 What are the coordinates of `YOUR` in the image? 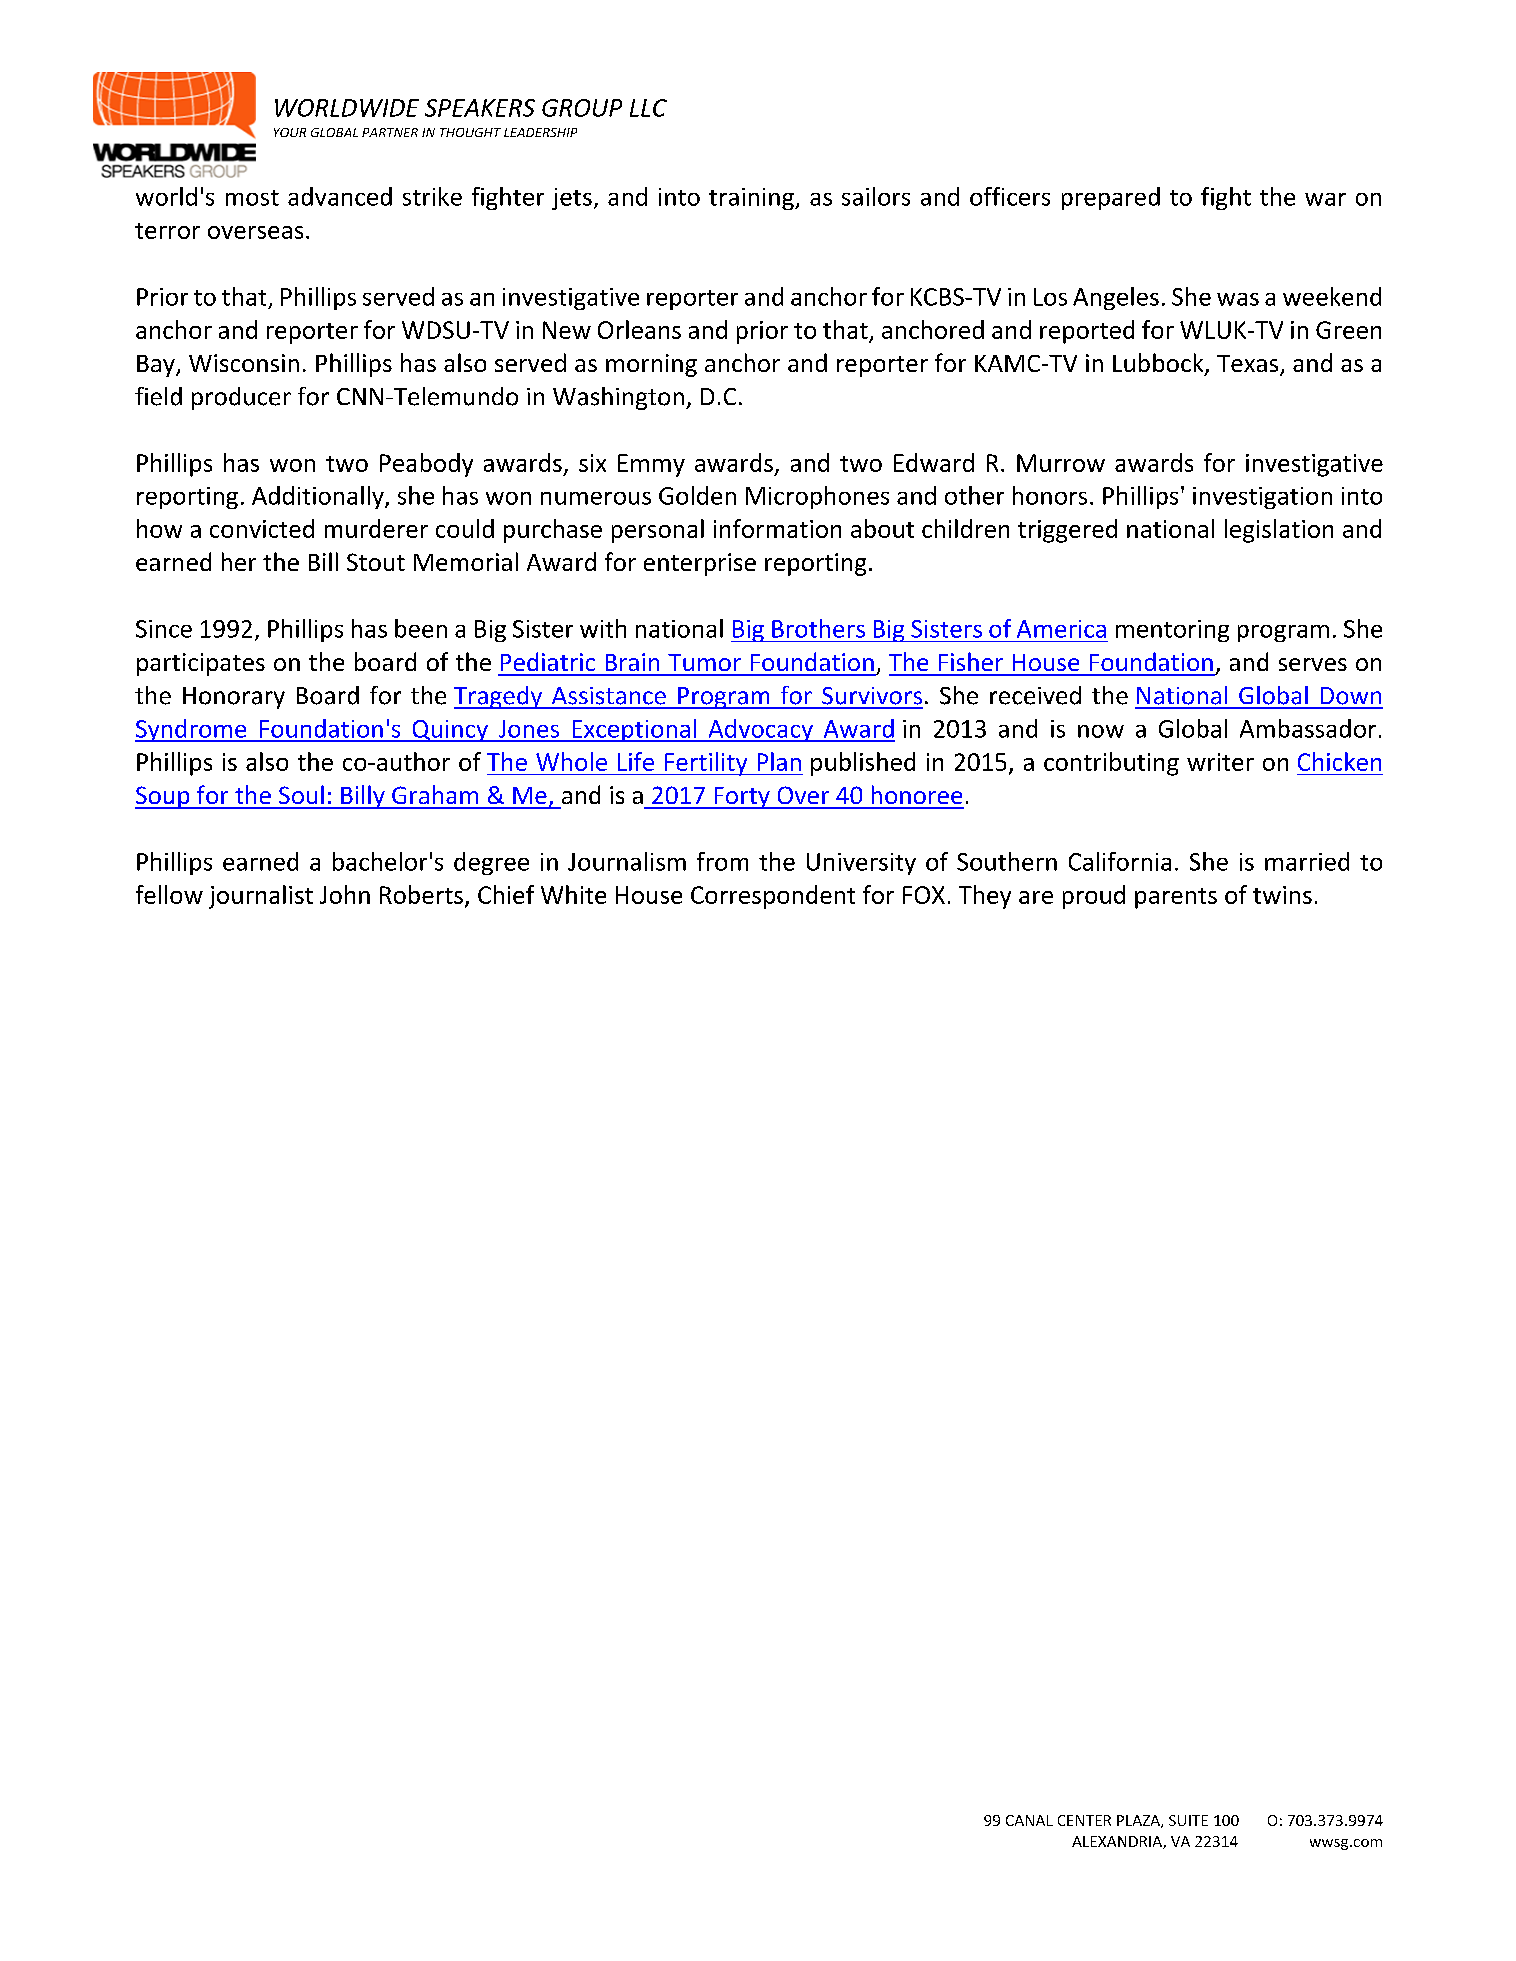 It's located at (290, 132).
